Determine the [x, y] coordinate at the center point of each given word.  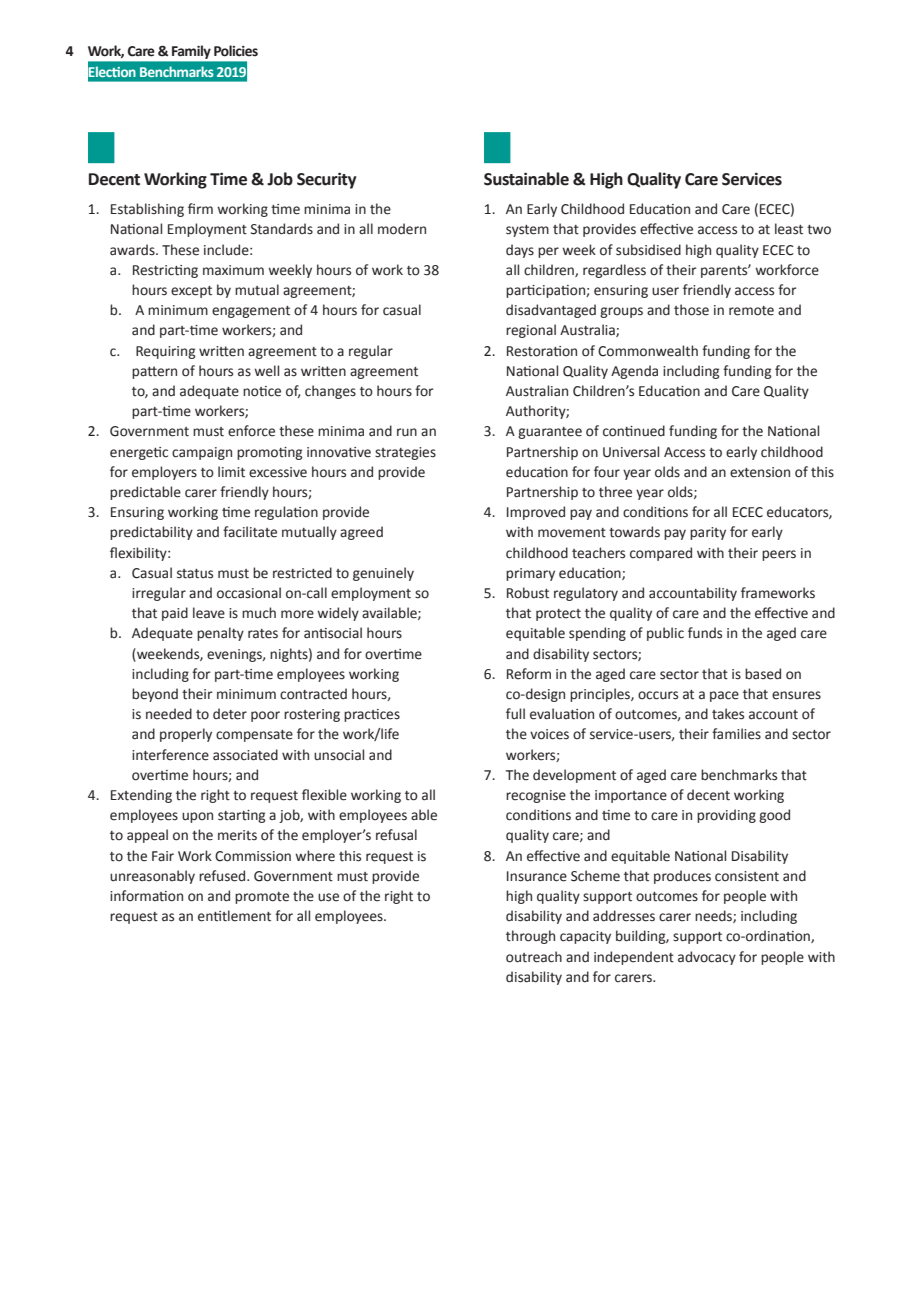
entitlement [234, 916]
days [520, 251]
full [515, 713]
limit [231, 472]
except [191, 292]
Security [326, 180]
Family [191, 52]
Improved [536, 513]
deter [230, 714]
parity [708, 533]
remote [751, 311]
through [530, 937]
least [789, 229]
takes [728, 714]
